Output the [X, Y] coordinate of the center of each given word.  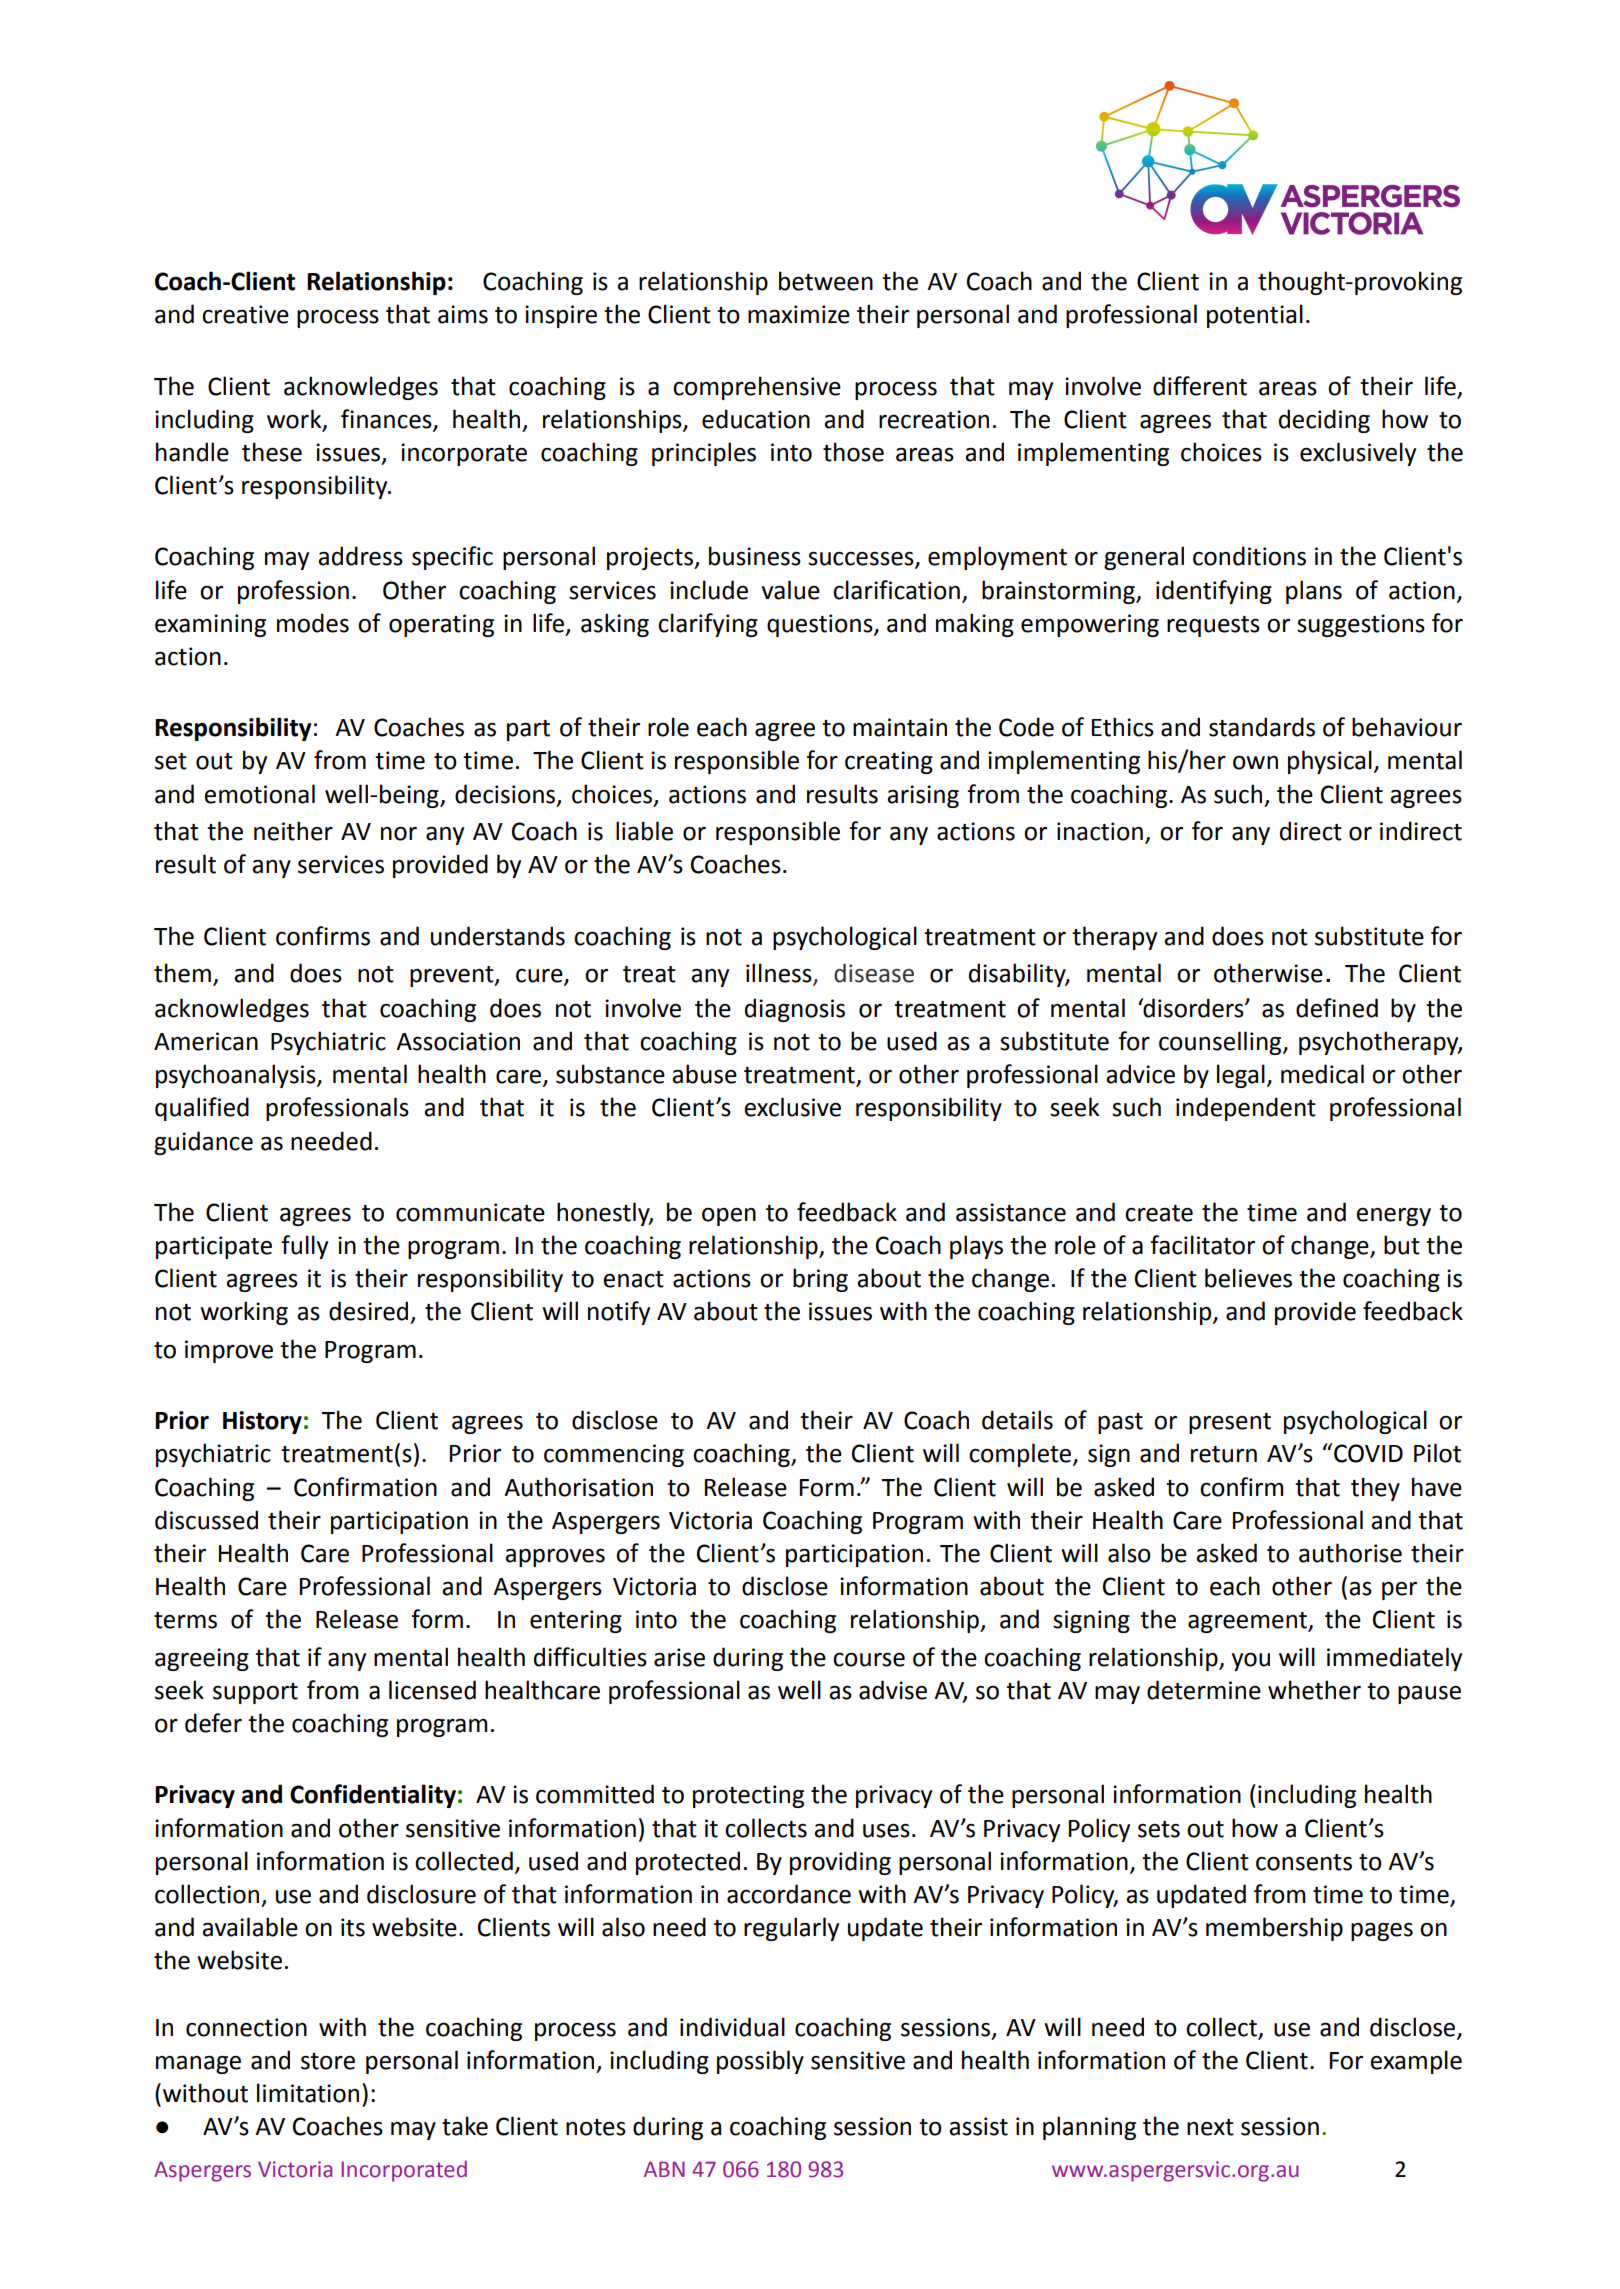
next [1210, 2127]
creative [245, 314]
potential [1255, 316]
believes [1248, 1278]
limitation [308, 2093]
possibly [760, 2062]
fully [304, 1247]
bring [820, 1280]
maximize [799, 314]
